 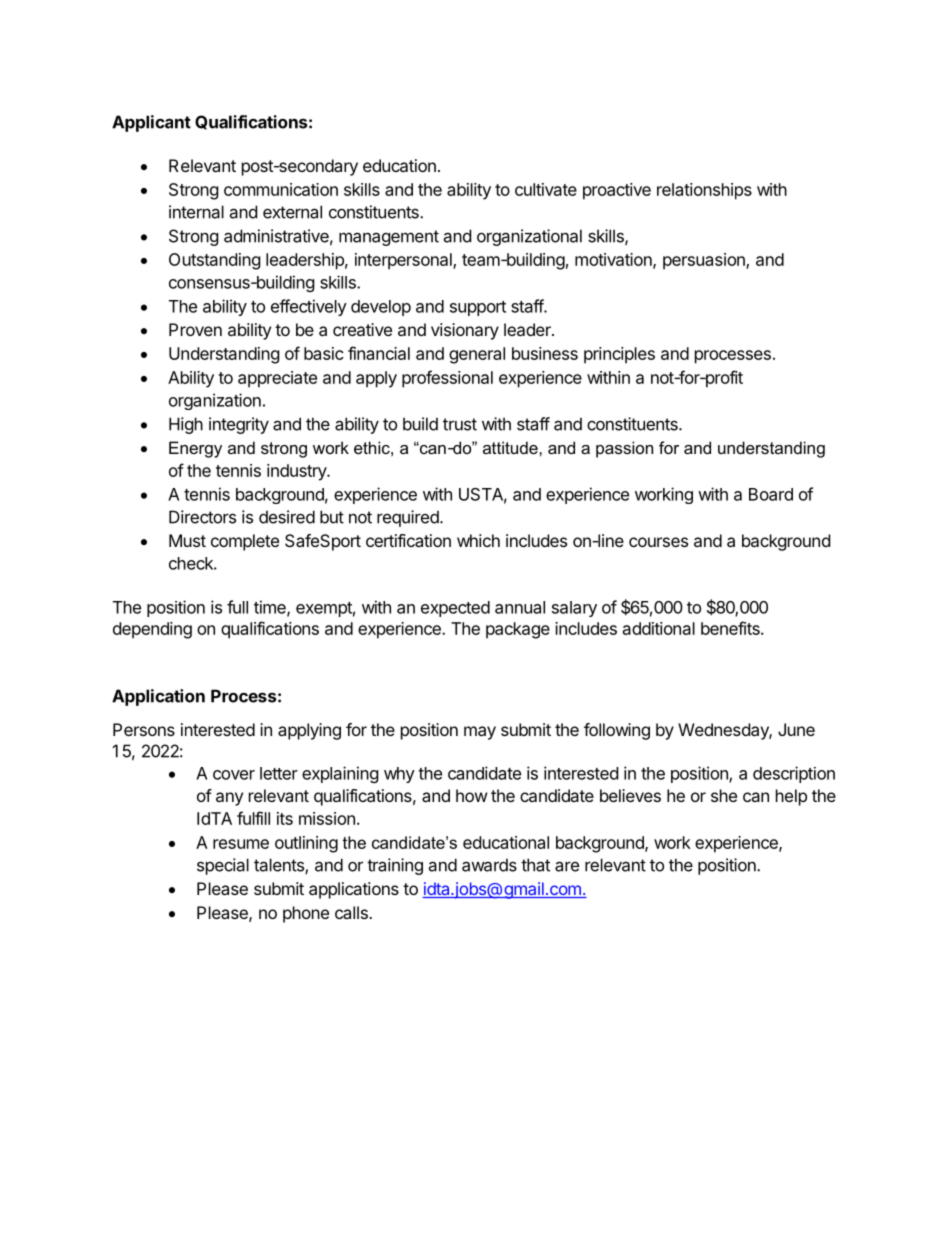 What do you see at coordinates (546, 189) in the page?
I see `cultivate` at bounding box center [546, 189].
